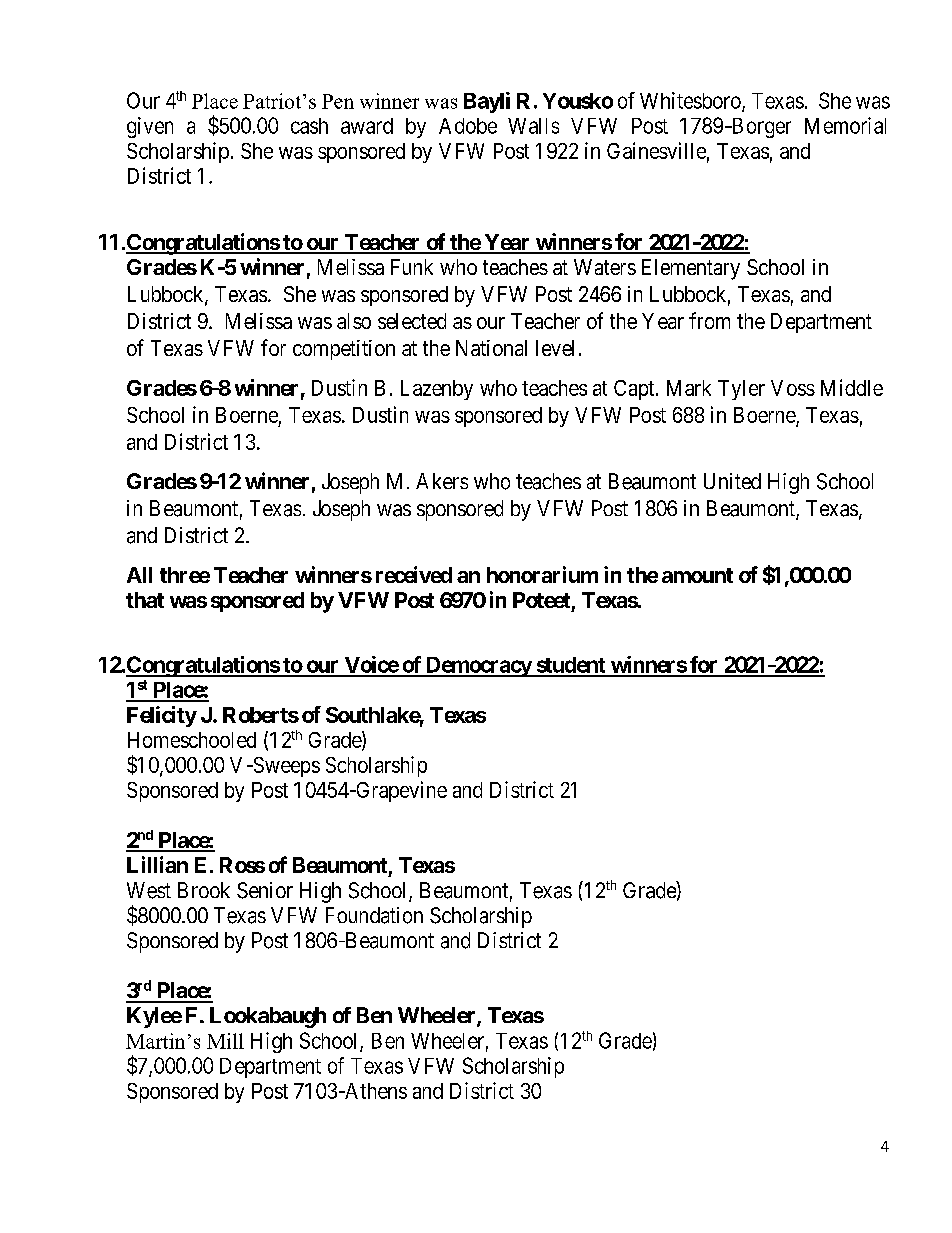 Image resolution: width=952 pixels, height=1233 pixels. Describe the element at coordinates (845, 125) in the screenshot. I see `Memorial` at that location.
